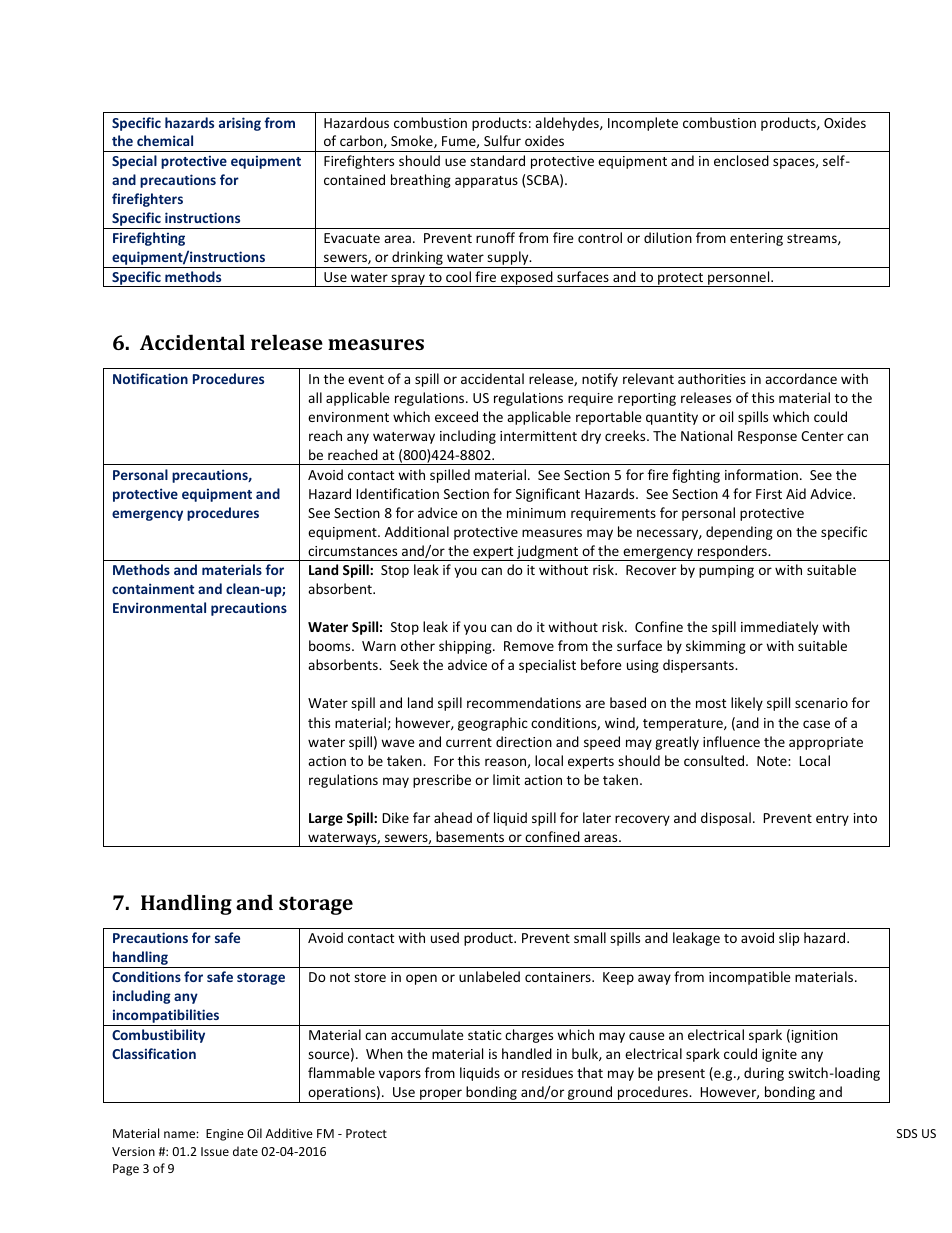  Describe the element at coordinates (529, 646) in the page. I see `Remove` at that location.
